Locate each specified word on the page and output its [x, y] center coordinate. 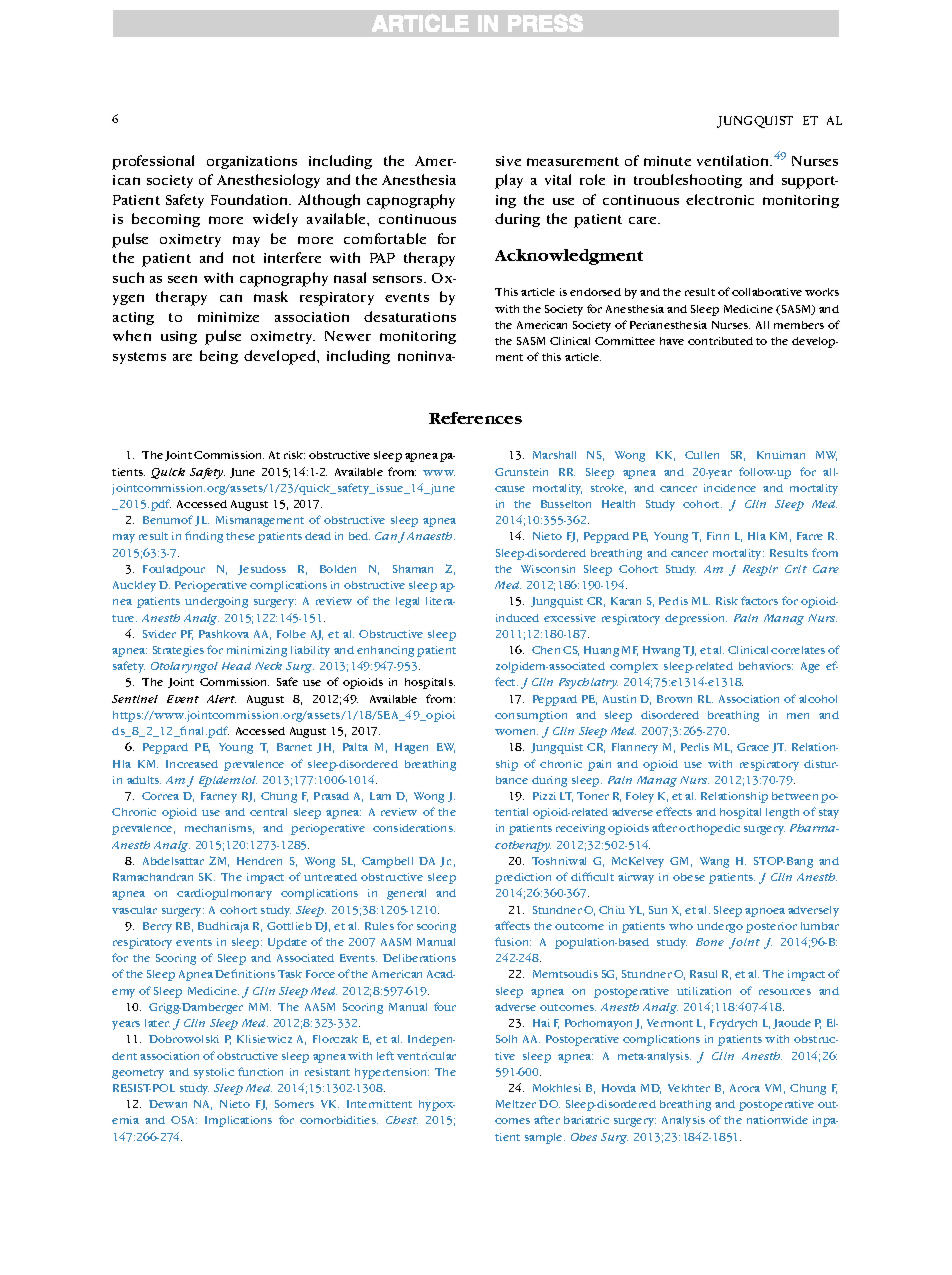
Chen [546, 650]
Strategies [178, 651]
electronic [720, 199]
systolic [214, 1073]
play [509, 181]
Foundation [251, 199]
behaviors [766, 666]
